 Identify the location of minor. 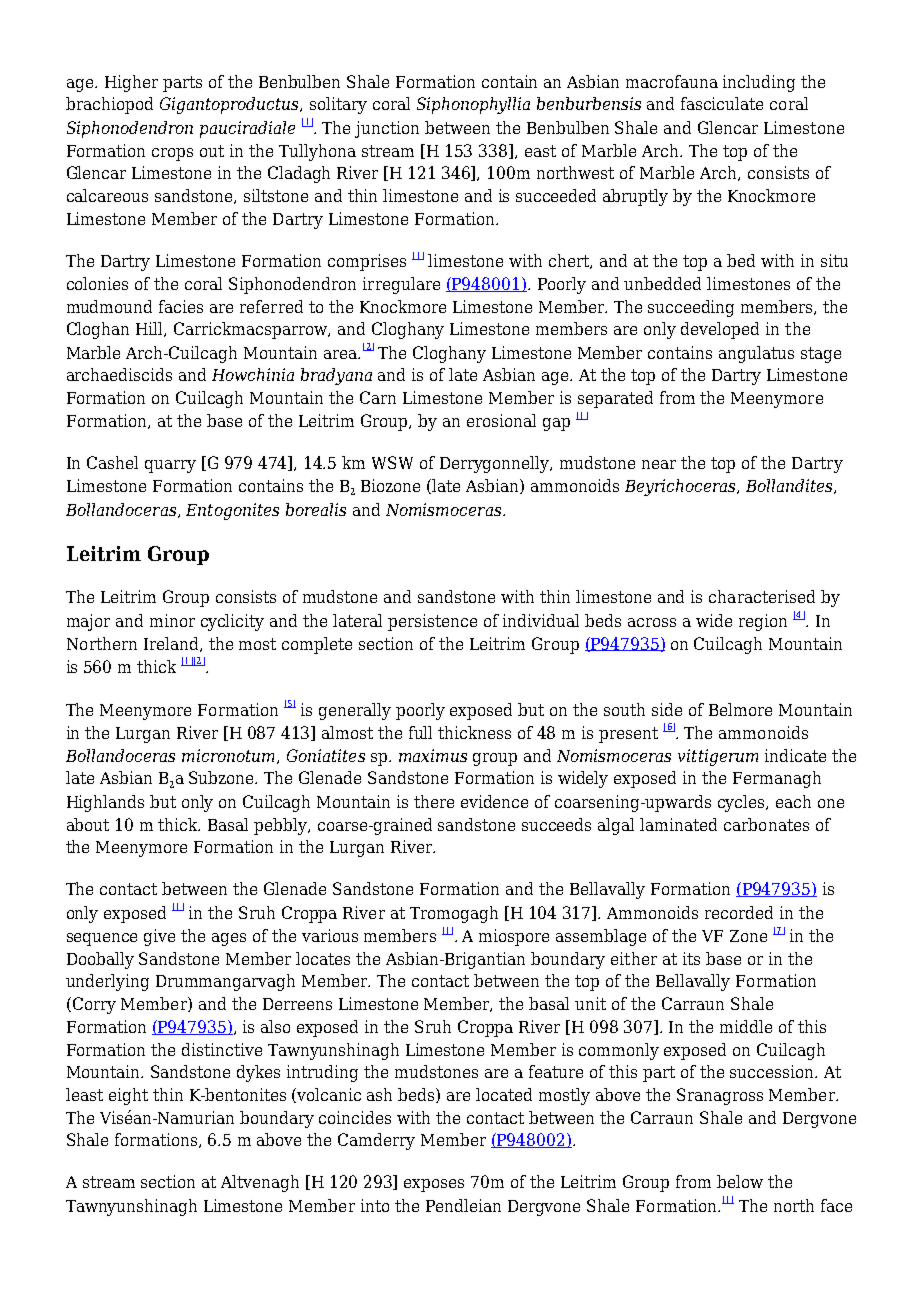
(172, 620).
